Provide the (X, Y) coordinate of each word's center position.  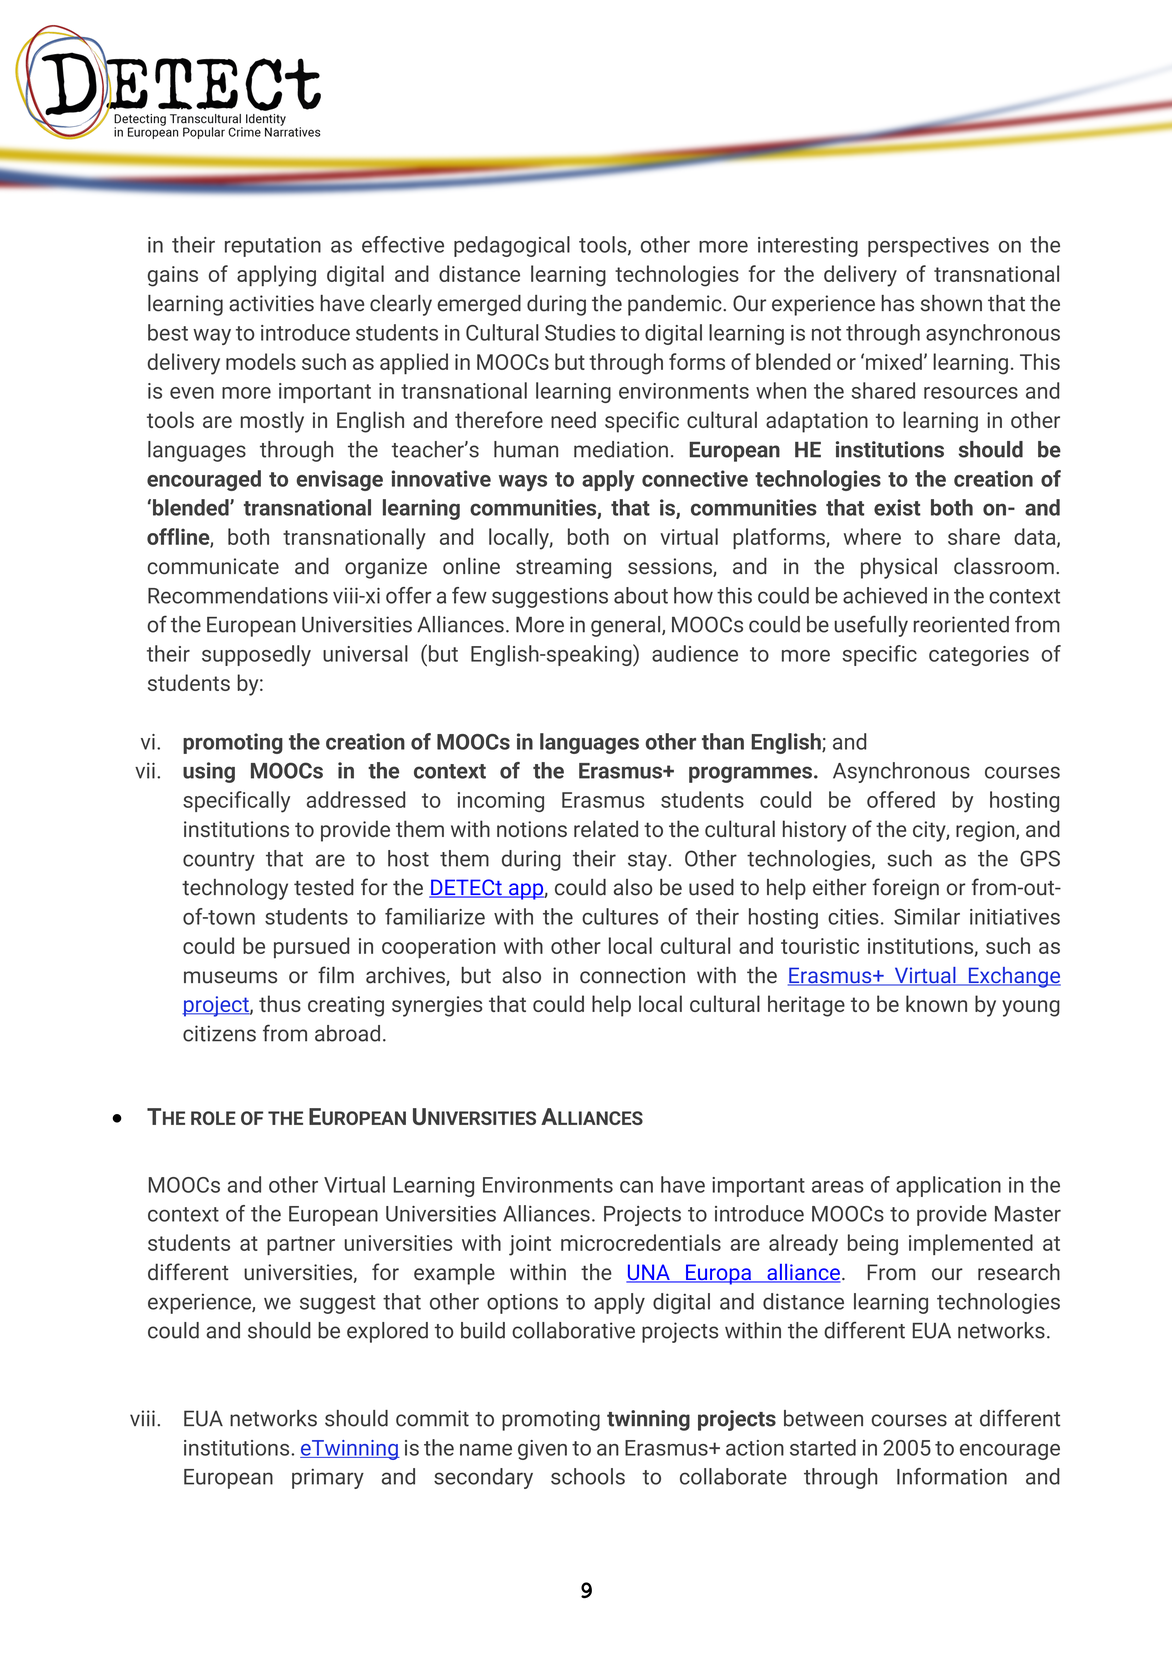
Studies (580, 332)
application (948, 1186)
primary (328, 1478)
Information (952, 1476)
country (219, 861)
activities (271, 303)
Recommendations (238, 595)
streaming (563, 568)
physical (899, 568)
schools (588, 1476)
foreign (906, 889)
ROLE (213, 1118)
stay (647, 861)
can (636, 1187)
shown (951, 303)
